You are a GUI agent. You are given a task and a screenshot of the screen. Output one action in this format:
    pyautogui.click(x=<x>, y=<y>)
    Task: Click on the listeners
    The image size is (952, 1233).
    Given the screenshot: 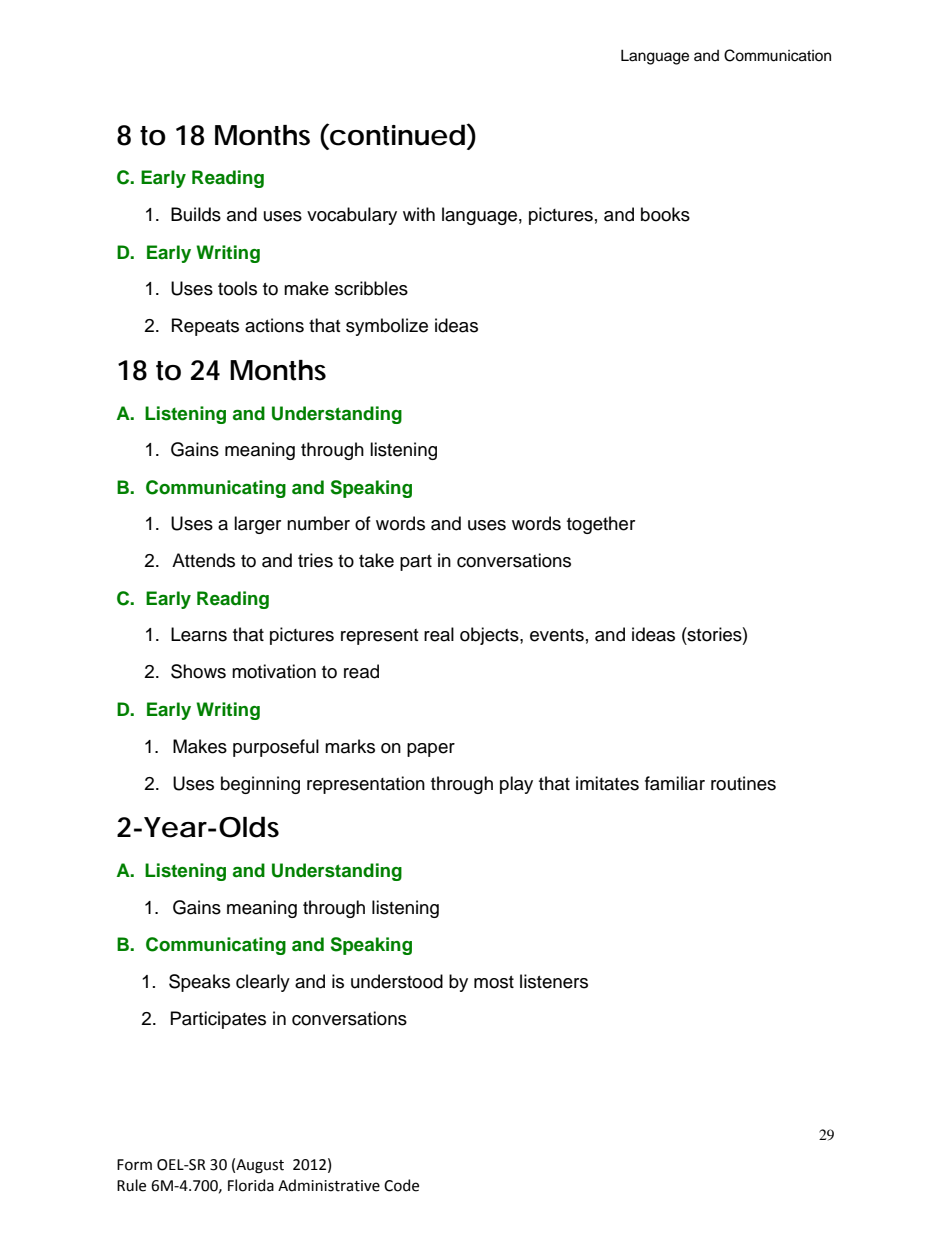 What is the action you would take?
    pyautogui.click(x=554, y=981)
